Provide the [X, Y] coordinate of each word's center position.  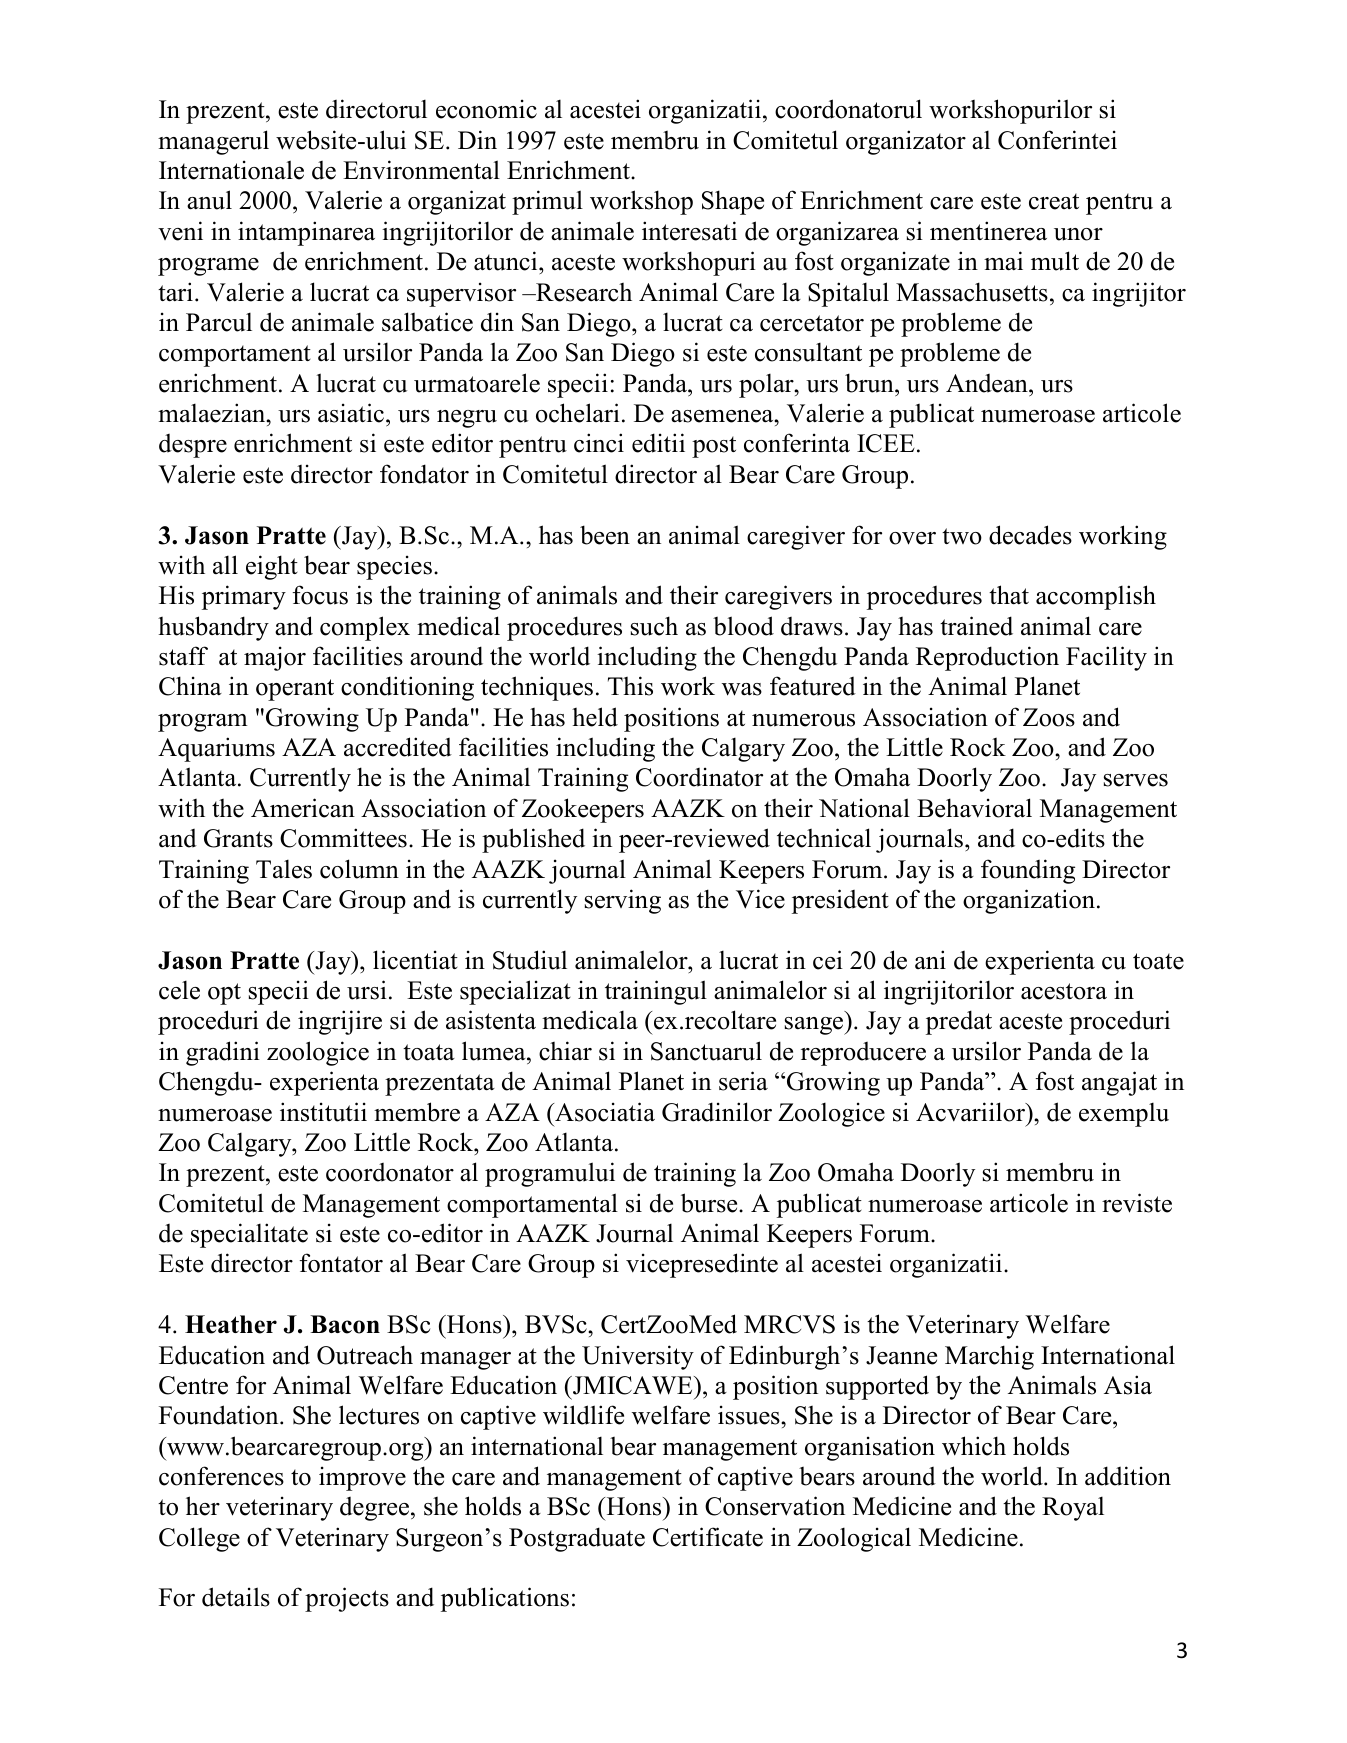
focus [320, 595]
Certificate [708, 1537]
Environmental [421, 170]
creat [1054, 201]
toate [1158, 961]
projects [347, 1599]
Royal [1073, 1508]
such [654, 626]
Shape [733, 202]
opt [224, 994]
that [1009, 595]
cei [828, 960]
